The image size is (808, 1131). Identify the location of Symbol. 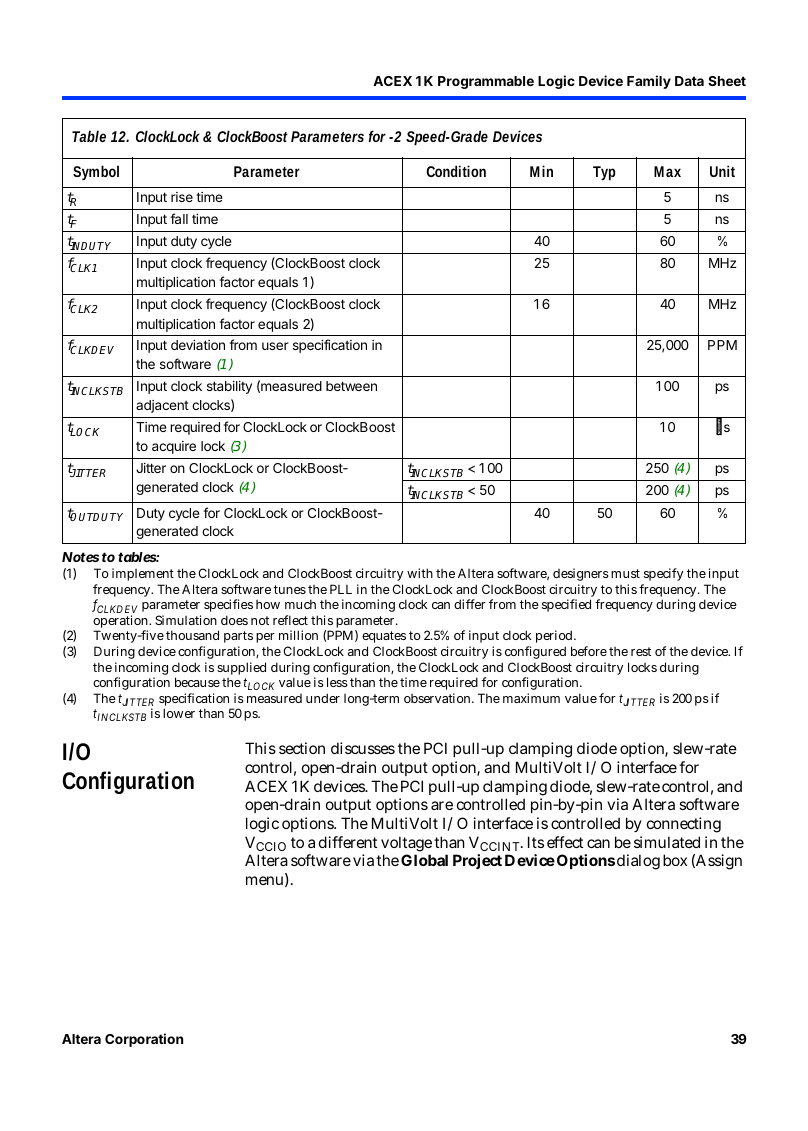
(96, 172).
